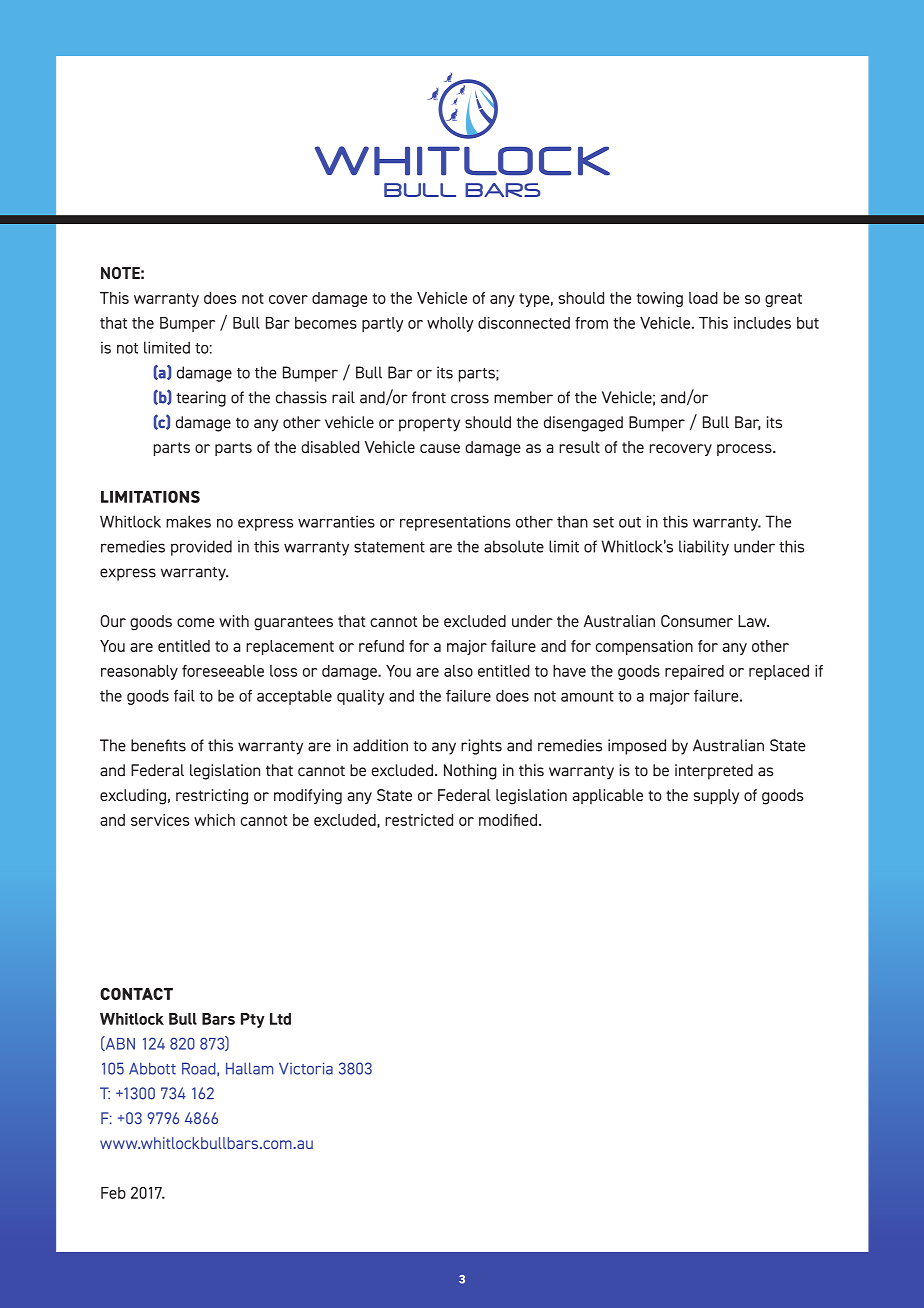  I want to click on provided, so click(201, 548).
